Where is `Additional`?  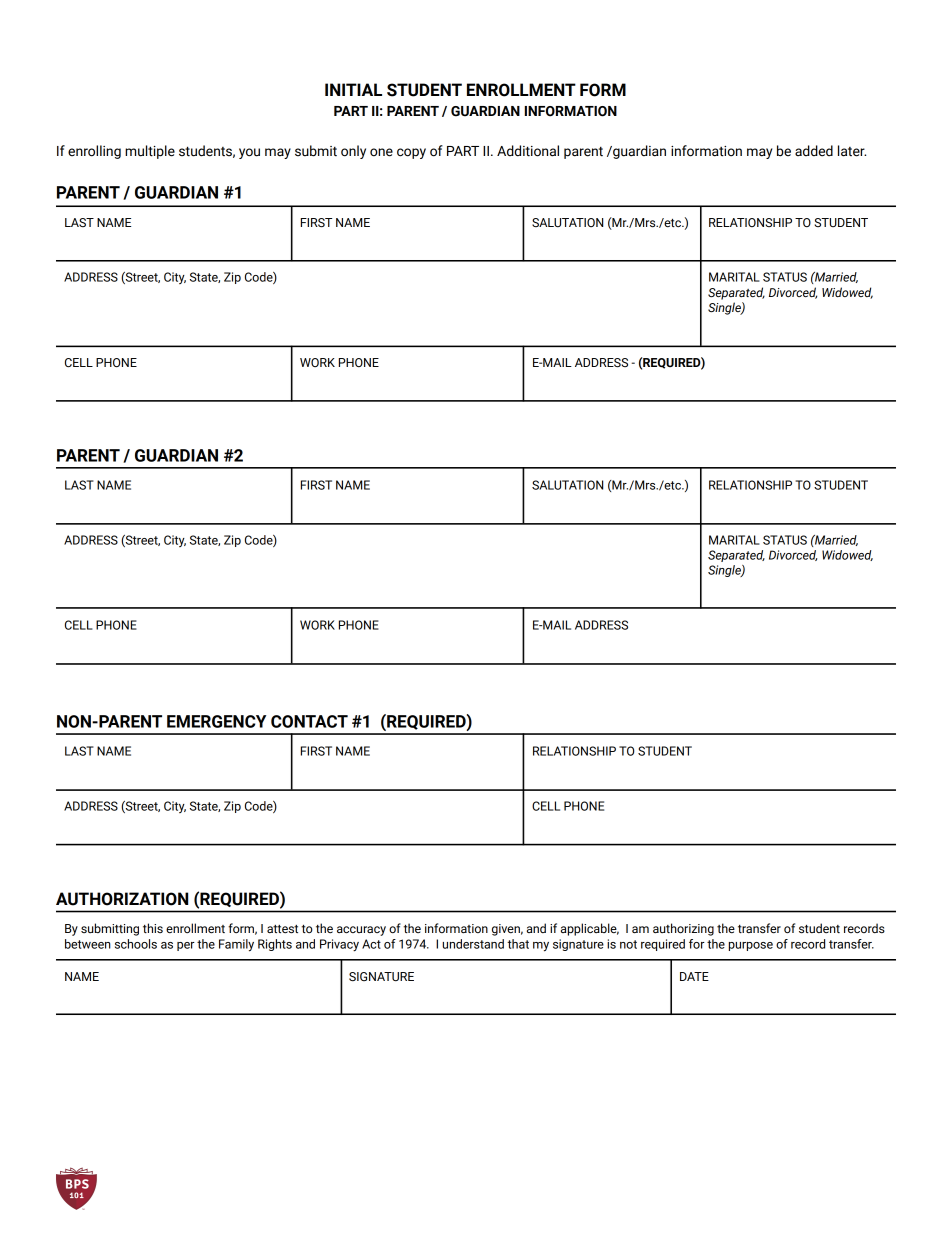 Additional is located at coordinates (528, 151).
